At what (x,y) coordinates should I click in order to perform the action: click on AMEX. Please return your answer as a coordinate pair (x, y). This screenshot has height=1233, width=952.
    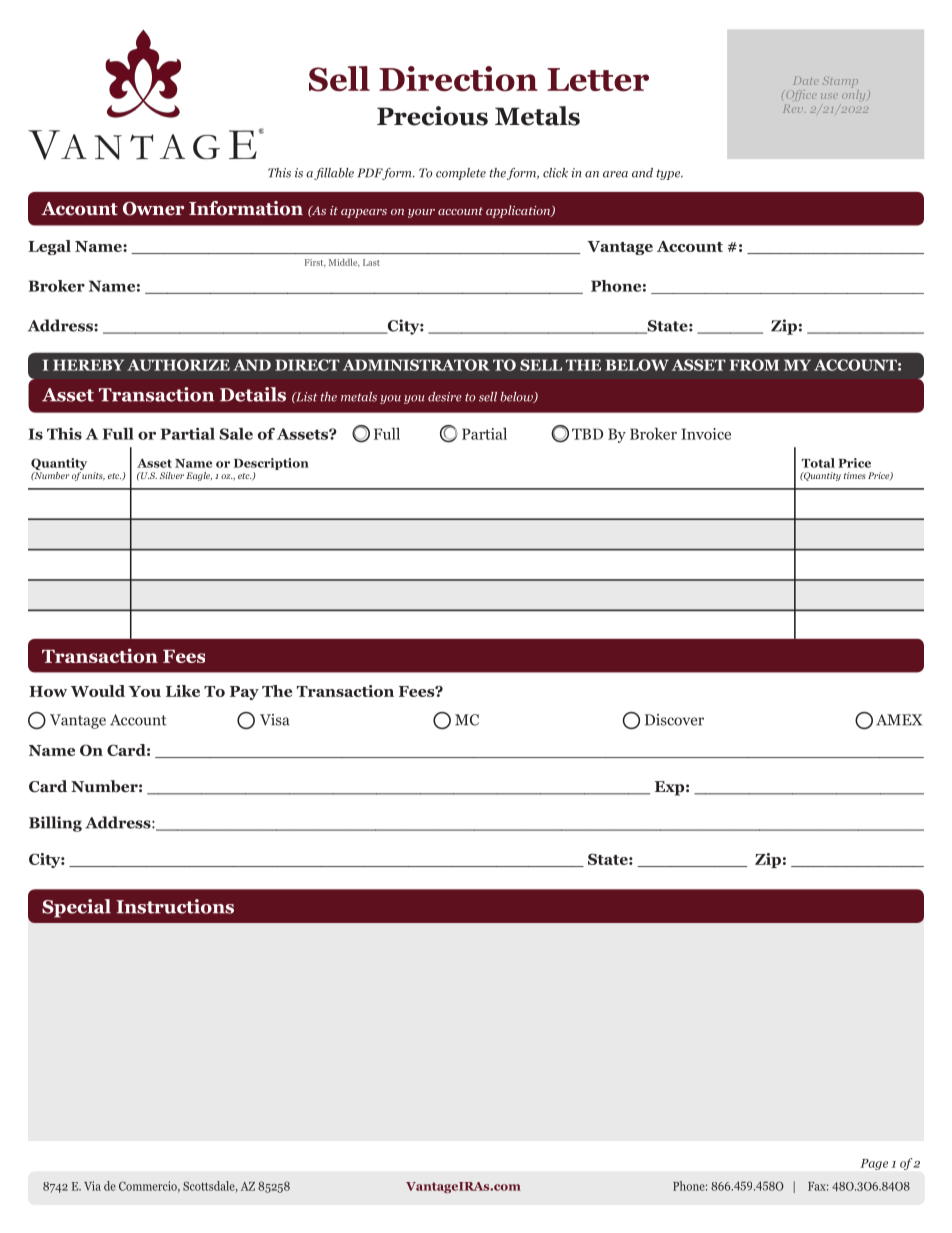
    Looking at the image, I should click on (899, 720).
